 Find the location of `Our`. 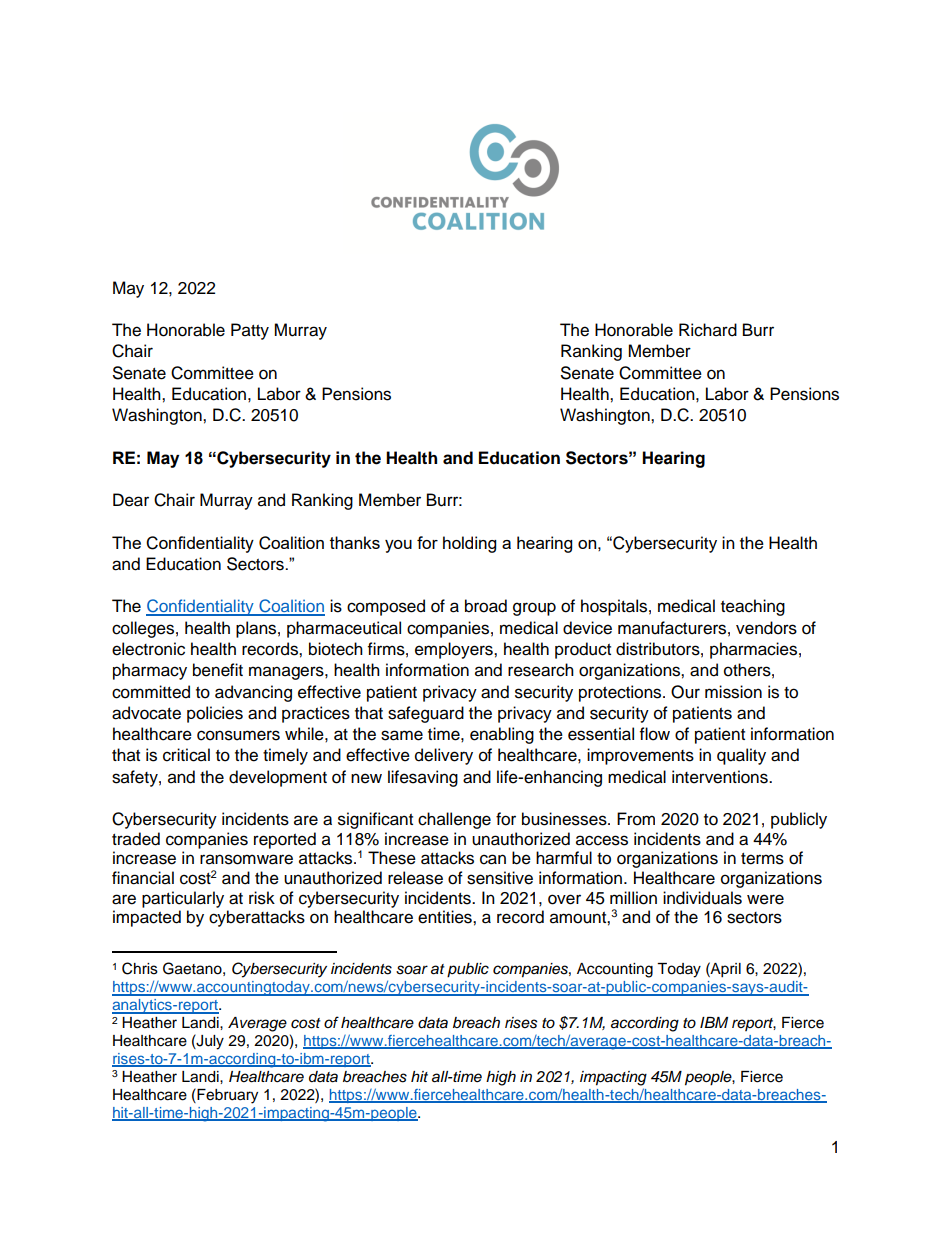

Our is located at coordinates (685, 692).
